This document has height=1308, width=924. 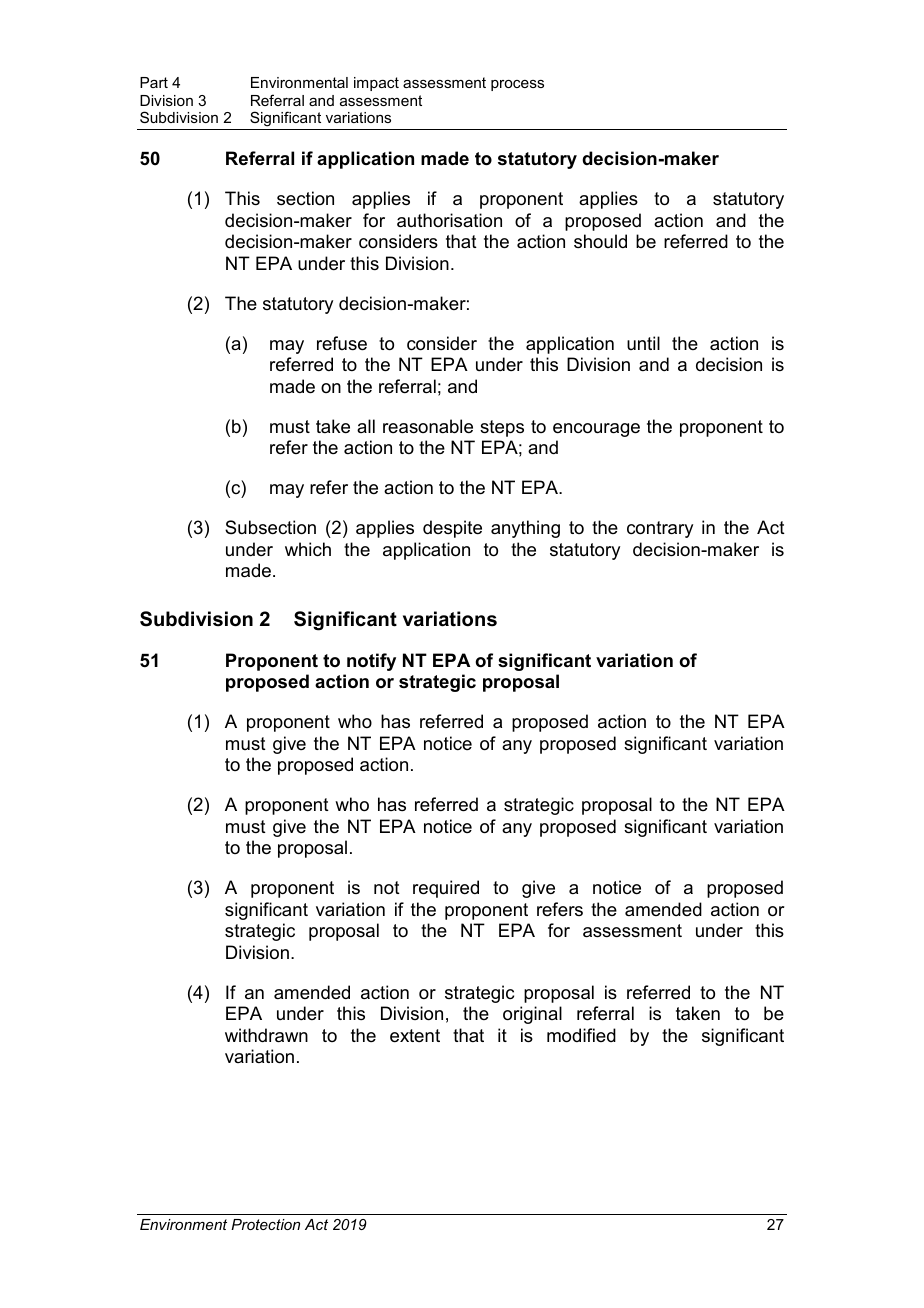 What do you see at coordinates (371, 662) in the document?
I see `notify` at bounding box center [371, 662].
